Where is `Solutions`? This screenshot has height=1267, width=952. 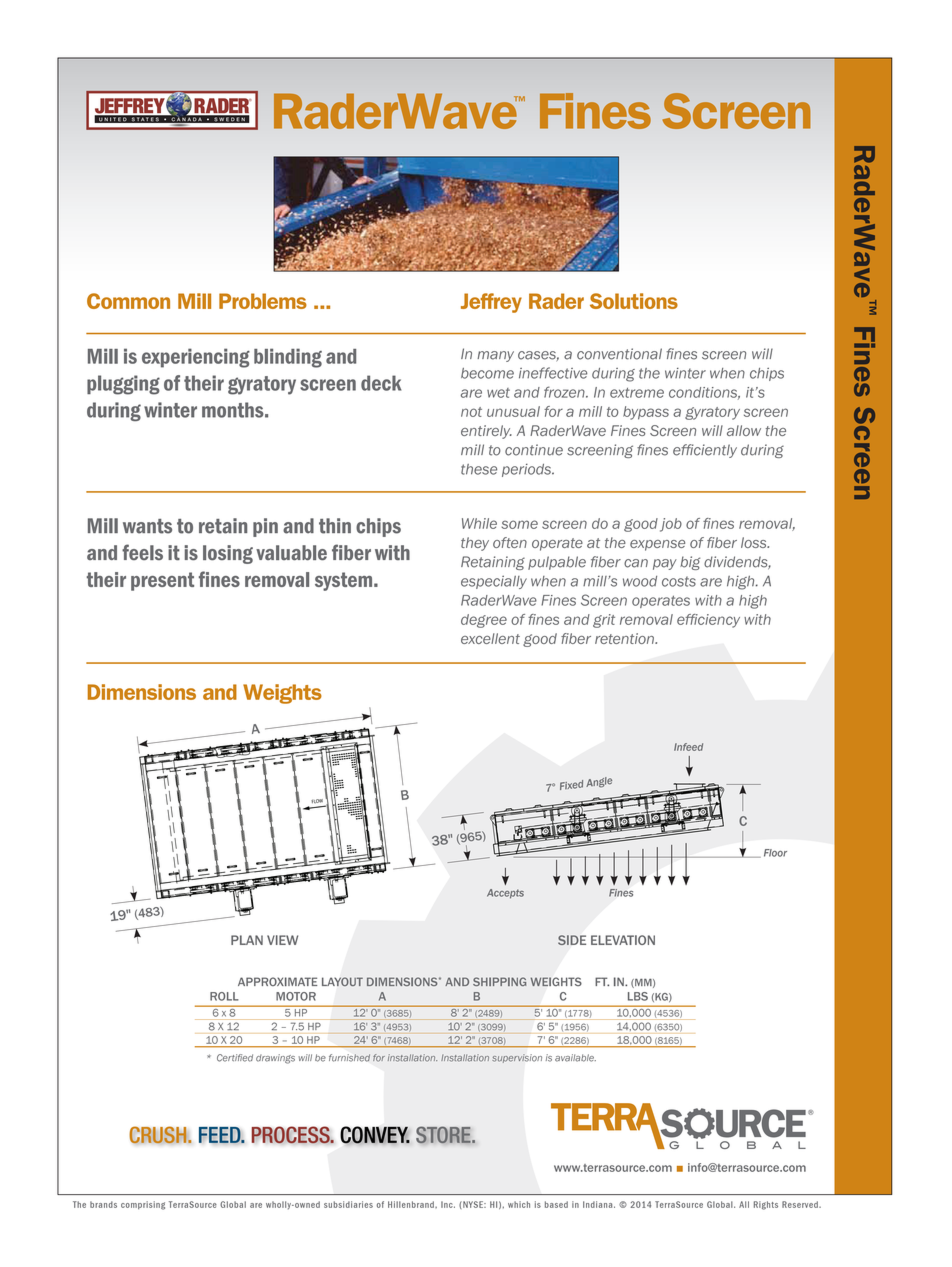
Solutions is located at coordinates (634, 301).
